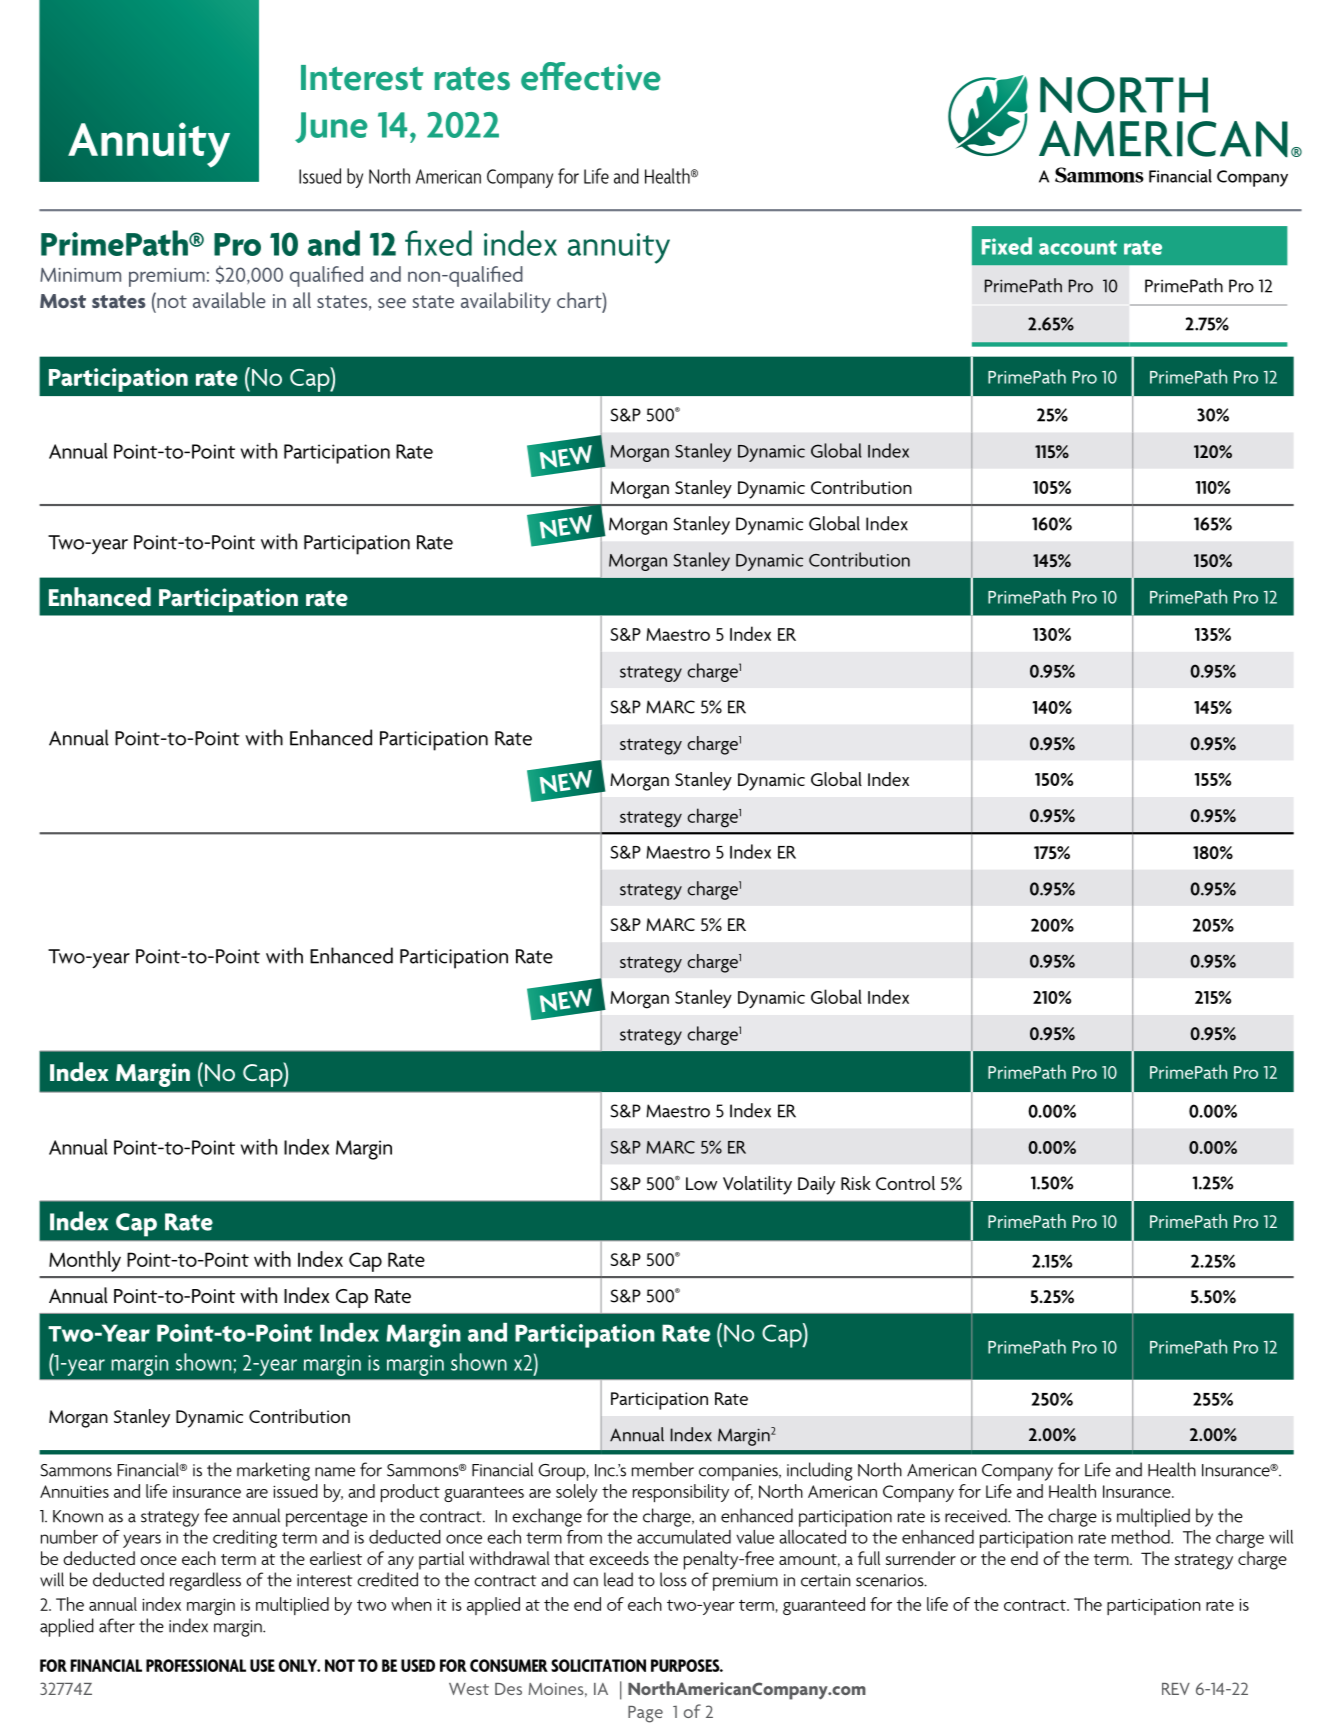 The width and height of the screenshot is (1341, 1736). I want to click on Risk, so click(856, 1183).
